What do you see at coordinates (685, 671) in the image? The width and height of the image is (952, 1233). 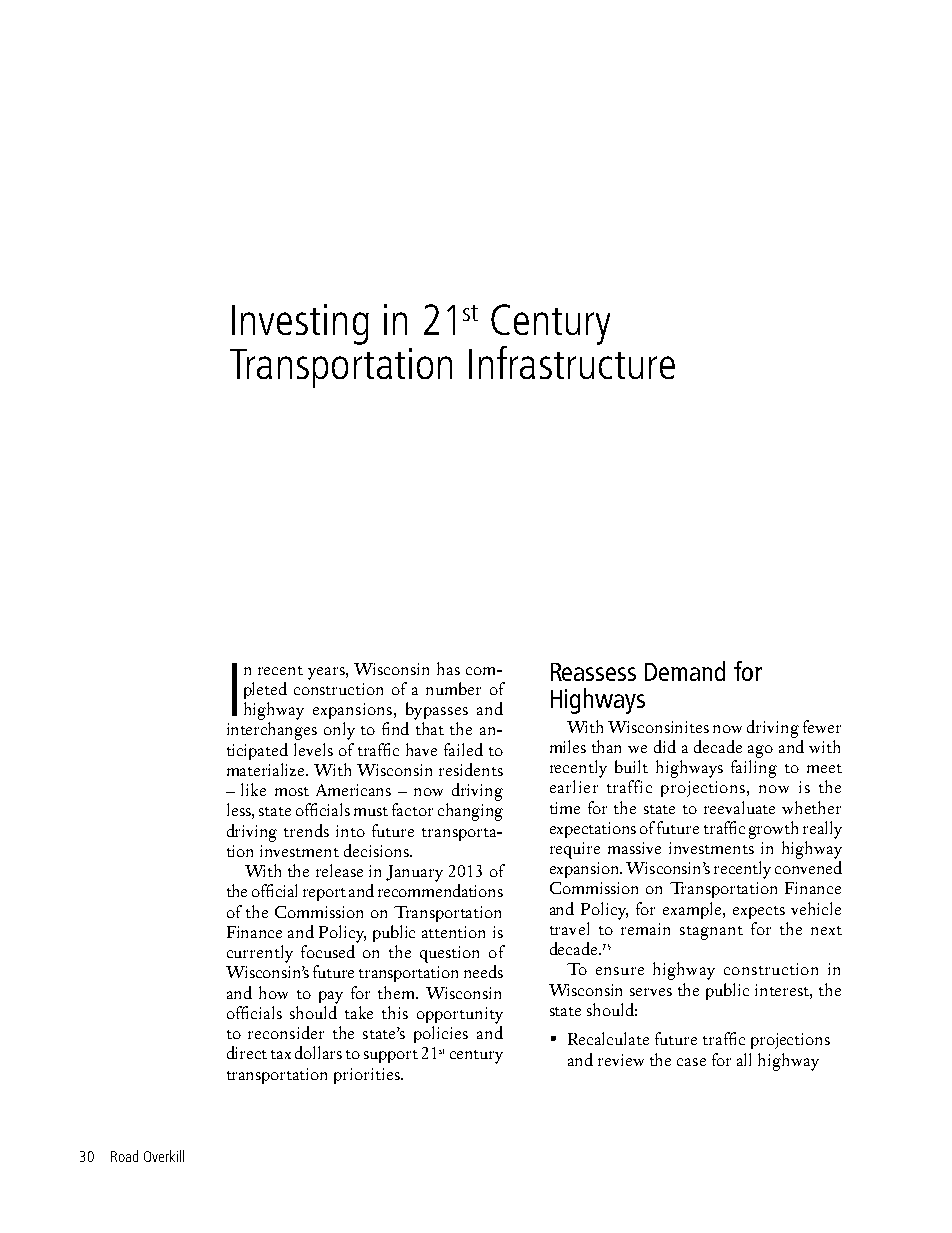 I see `Demand` at bounding box center [685, 671].
